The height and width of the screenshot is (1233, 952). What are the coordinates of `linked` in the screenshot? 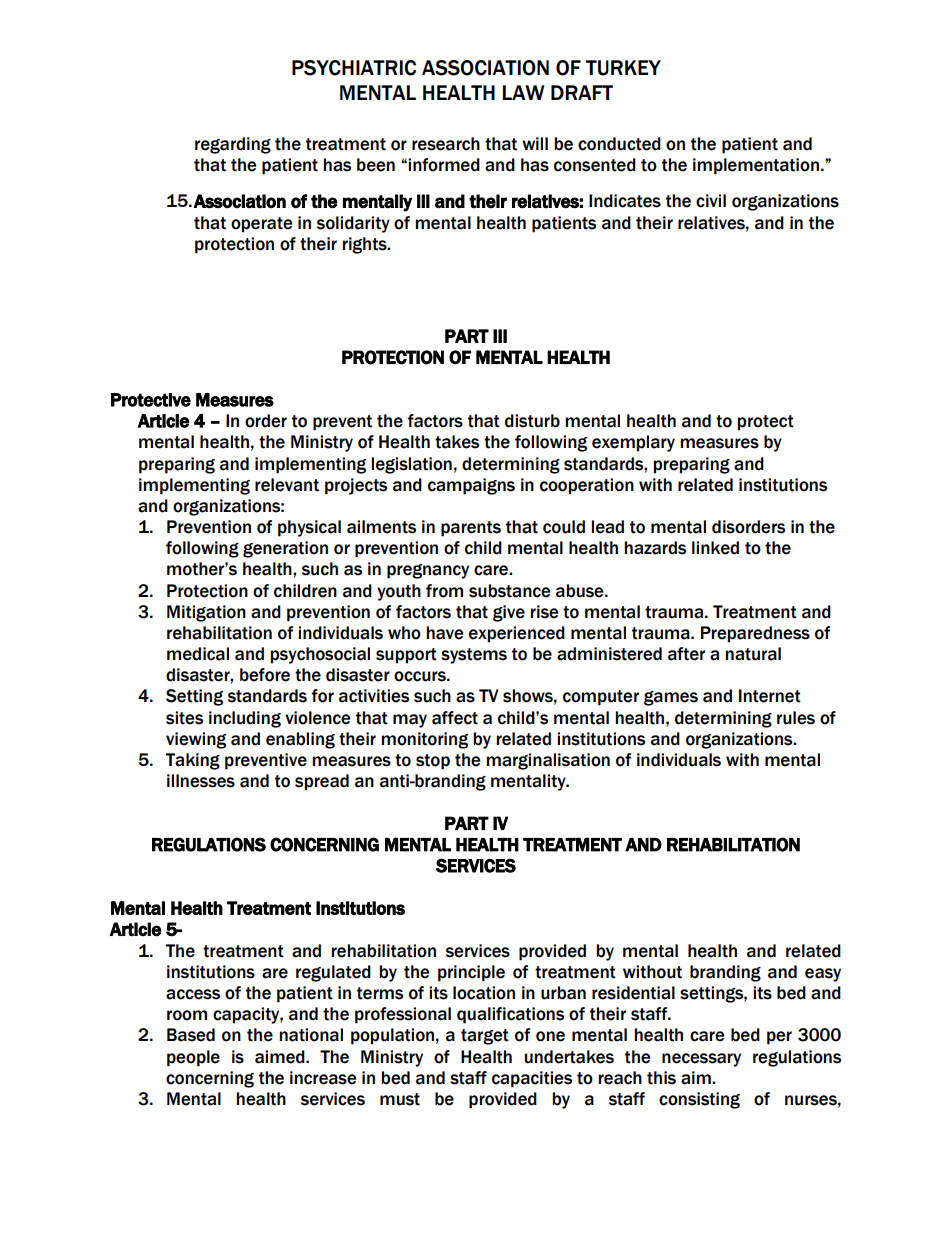 It's located at (715, 548).
